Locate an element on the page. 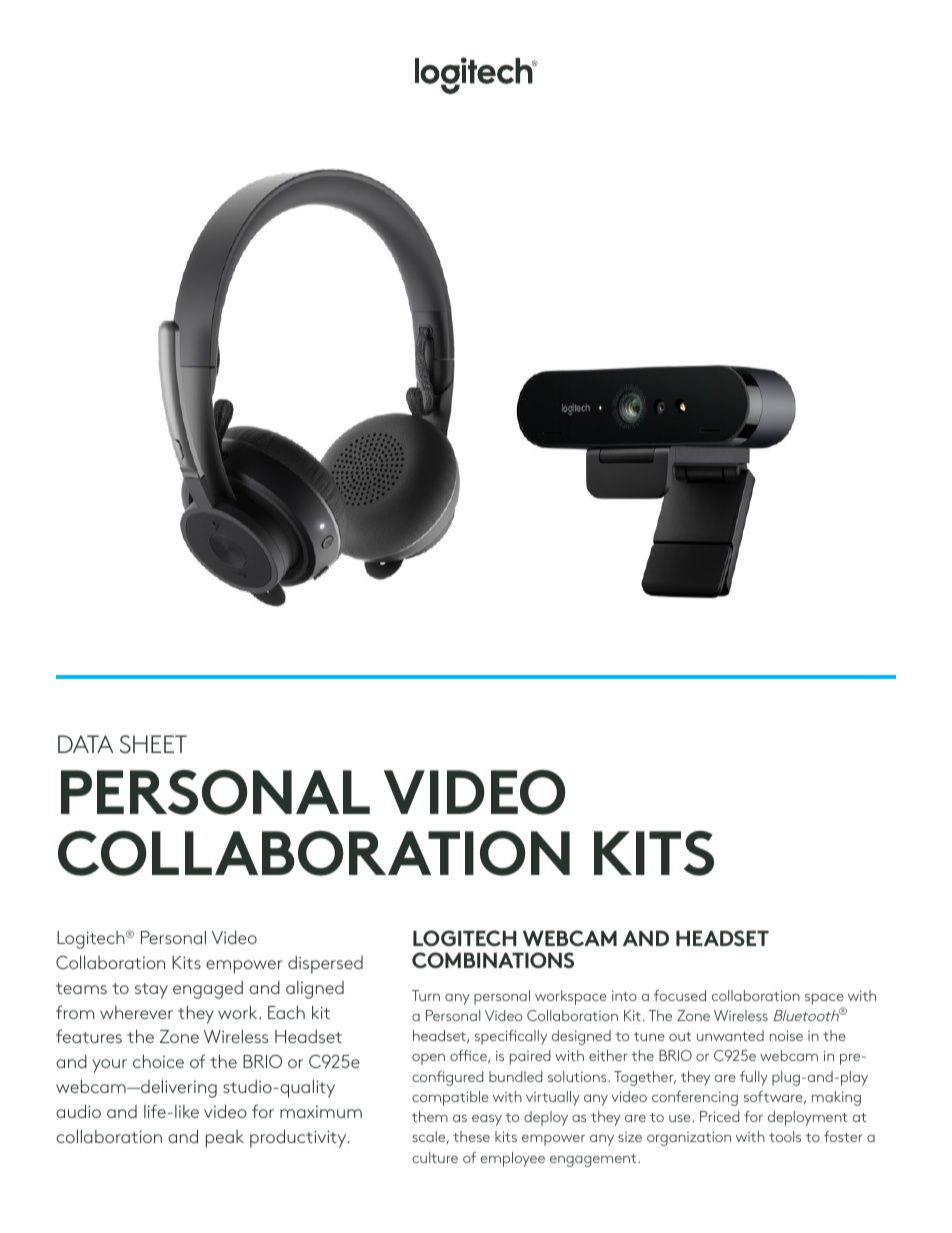 The width and height of the page is (952, 1233). stay is located at coordinates (151, 991).
